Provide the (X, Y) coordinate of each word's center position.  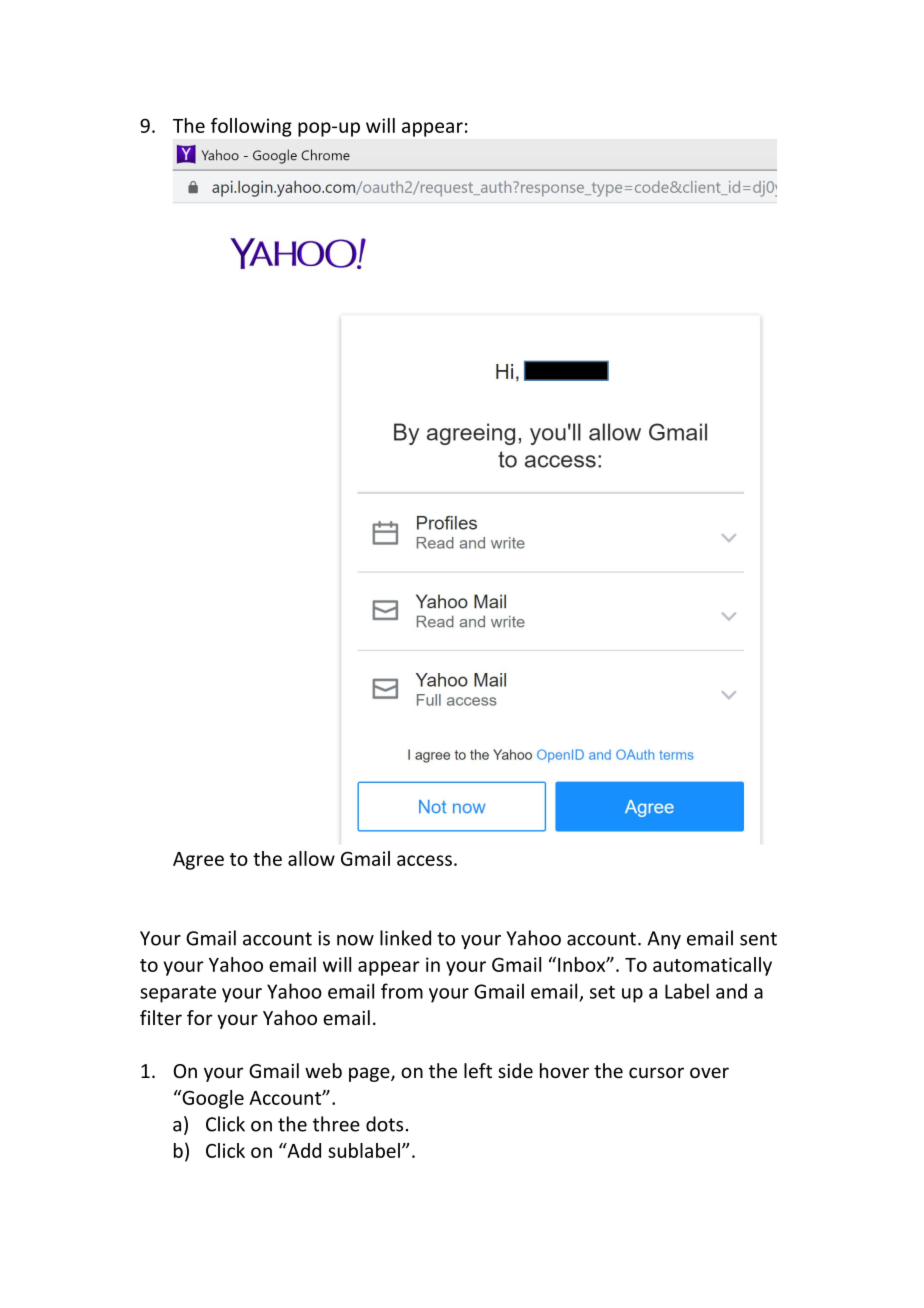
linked (405, 938)
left (478, 1070)
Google (212, 1099)
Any (664, 940)
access (424, 860)
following (251, 127)
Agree (198, 861)
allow (311, 858)
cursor (656, 1072)
